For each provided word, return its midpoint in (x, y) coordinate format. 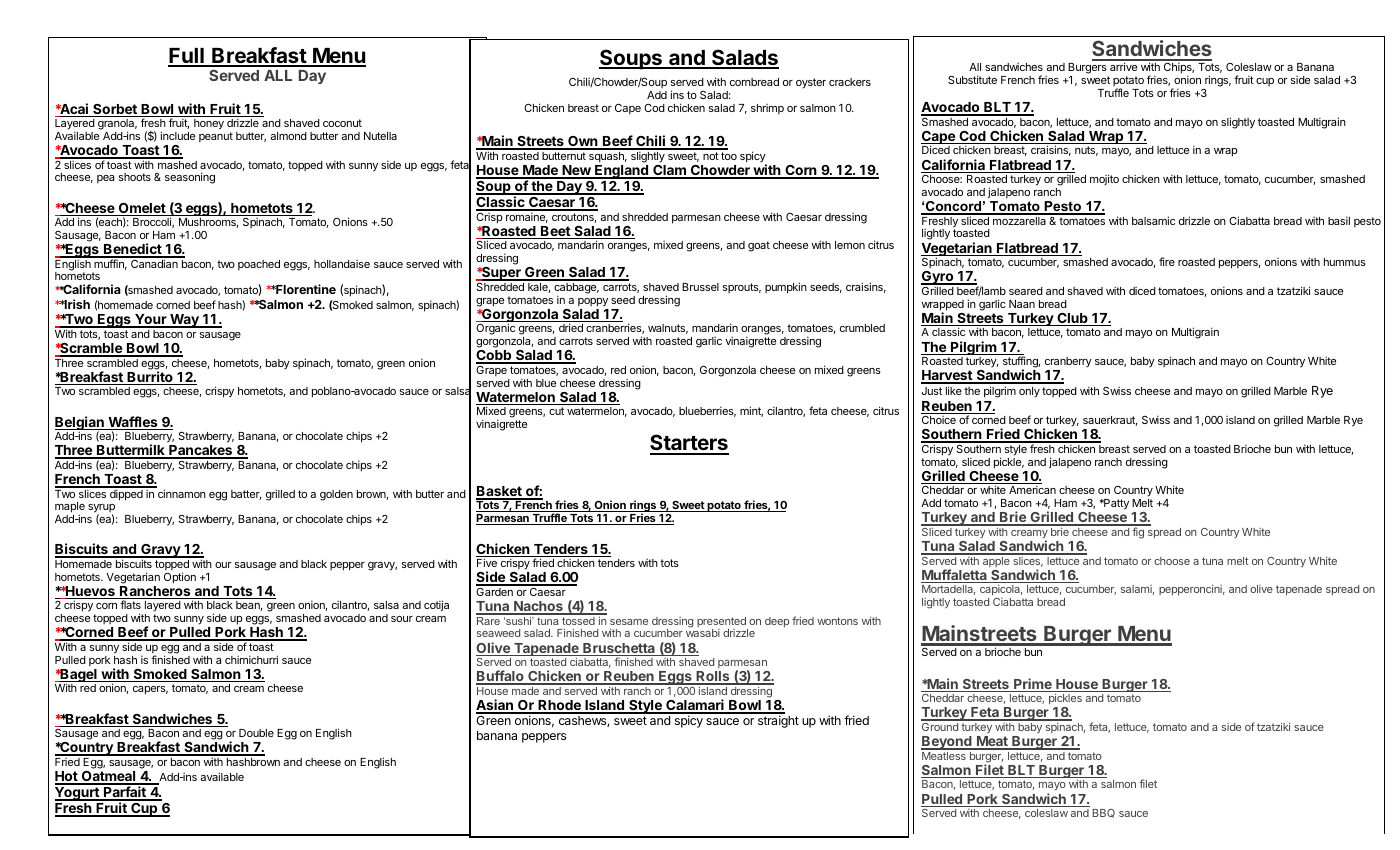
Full (187, 57)
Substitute (972, 79)
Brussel (700, 287)
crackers (850, 82)
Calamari (695, 706)
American (1032, 489)
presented (722, 623)
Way (184, 321)
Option (180, 578)
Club (1072, 319)
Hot (67, 777)
